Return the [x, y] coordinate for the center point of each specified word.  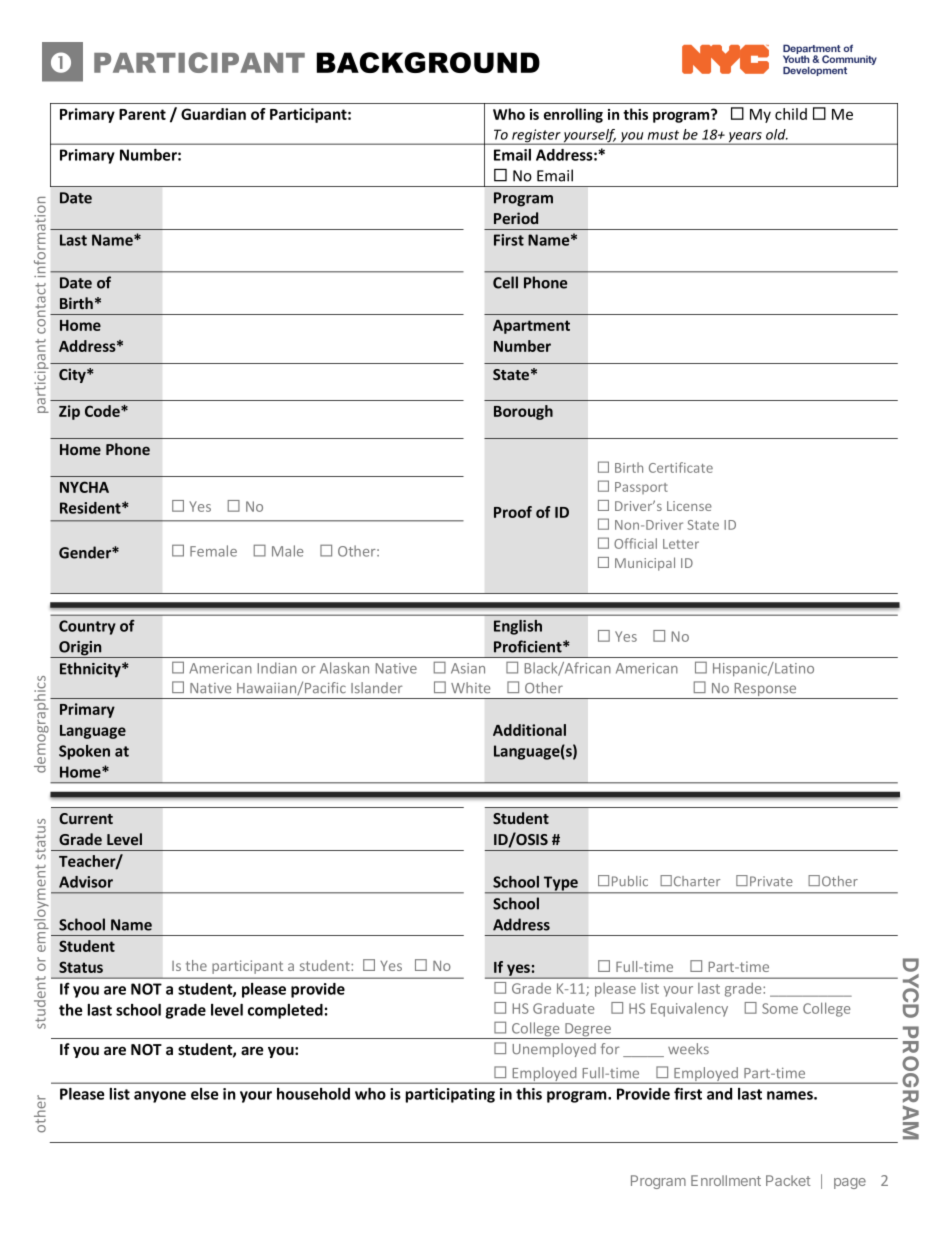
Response [765, 691]
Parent [142, 114]
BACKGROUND [428, 62]
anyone [160, 1097]
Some [780, 1008]
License [689, 506]
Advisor [86, 882]
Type [561, 884]
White [470, 688]
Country [87, 627]
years [745, 138]
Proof [513, 512]
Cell [505, 282]
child [791, 114]
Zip [69, 412]
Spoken [84, 752]
